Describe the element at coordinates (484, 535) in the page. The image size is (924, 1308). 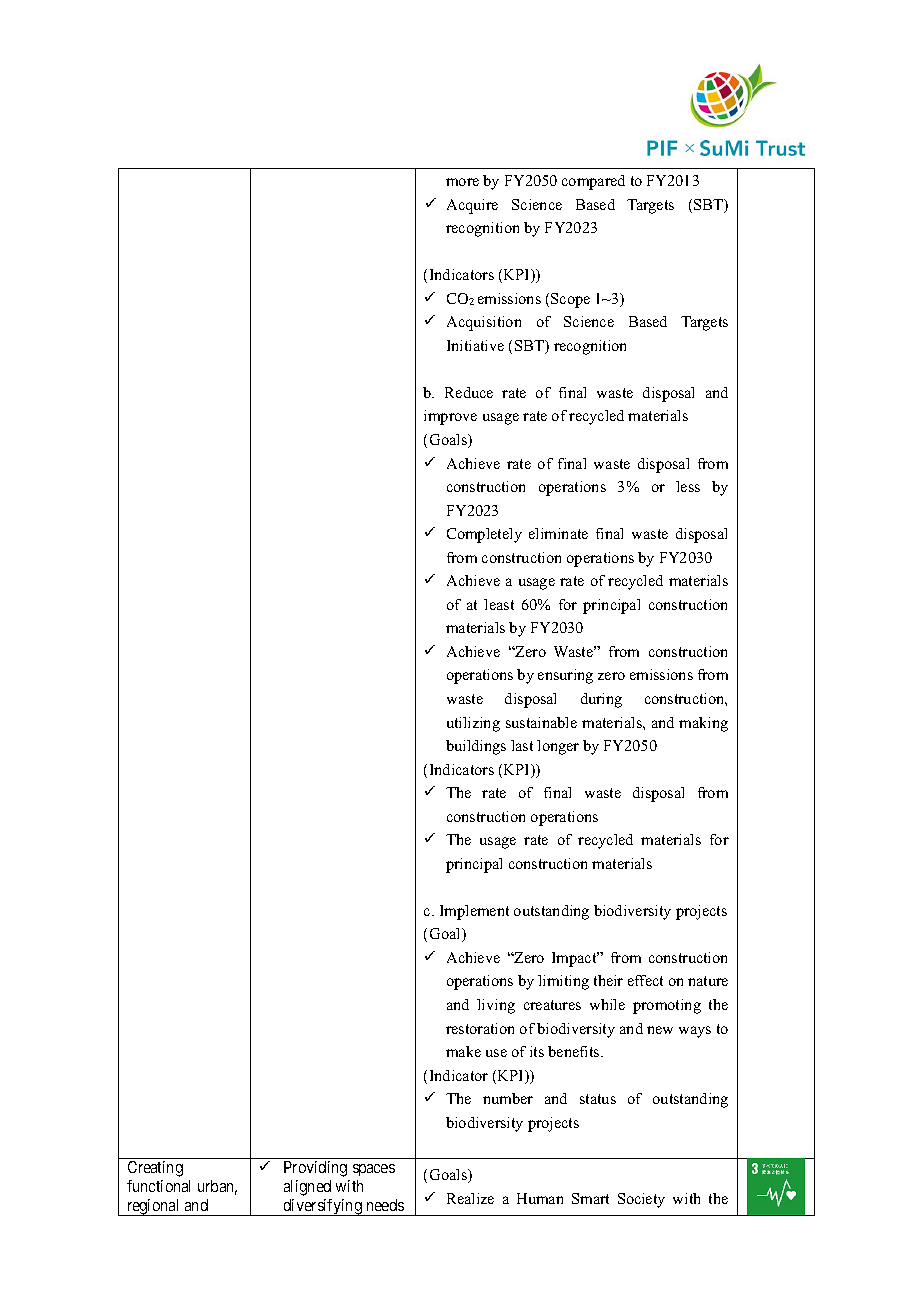
I see `Completely` at that location.
